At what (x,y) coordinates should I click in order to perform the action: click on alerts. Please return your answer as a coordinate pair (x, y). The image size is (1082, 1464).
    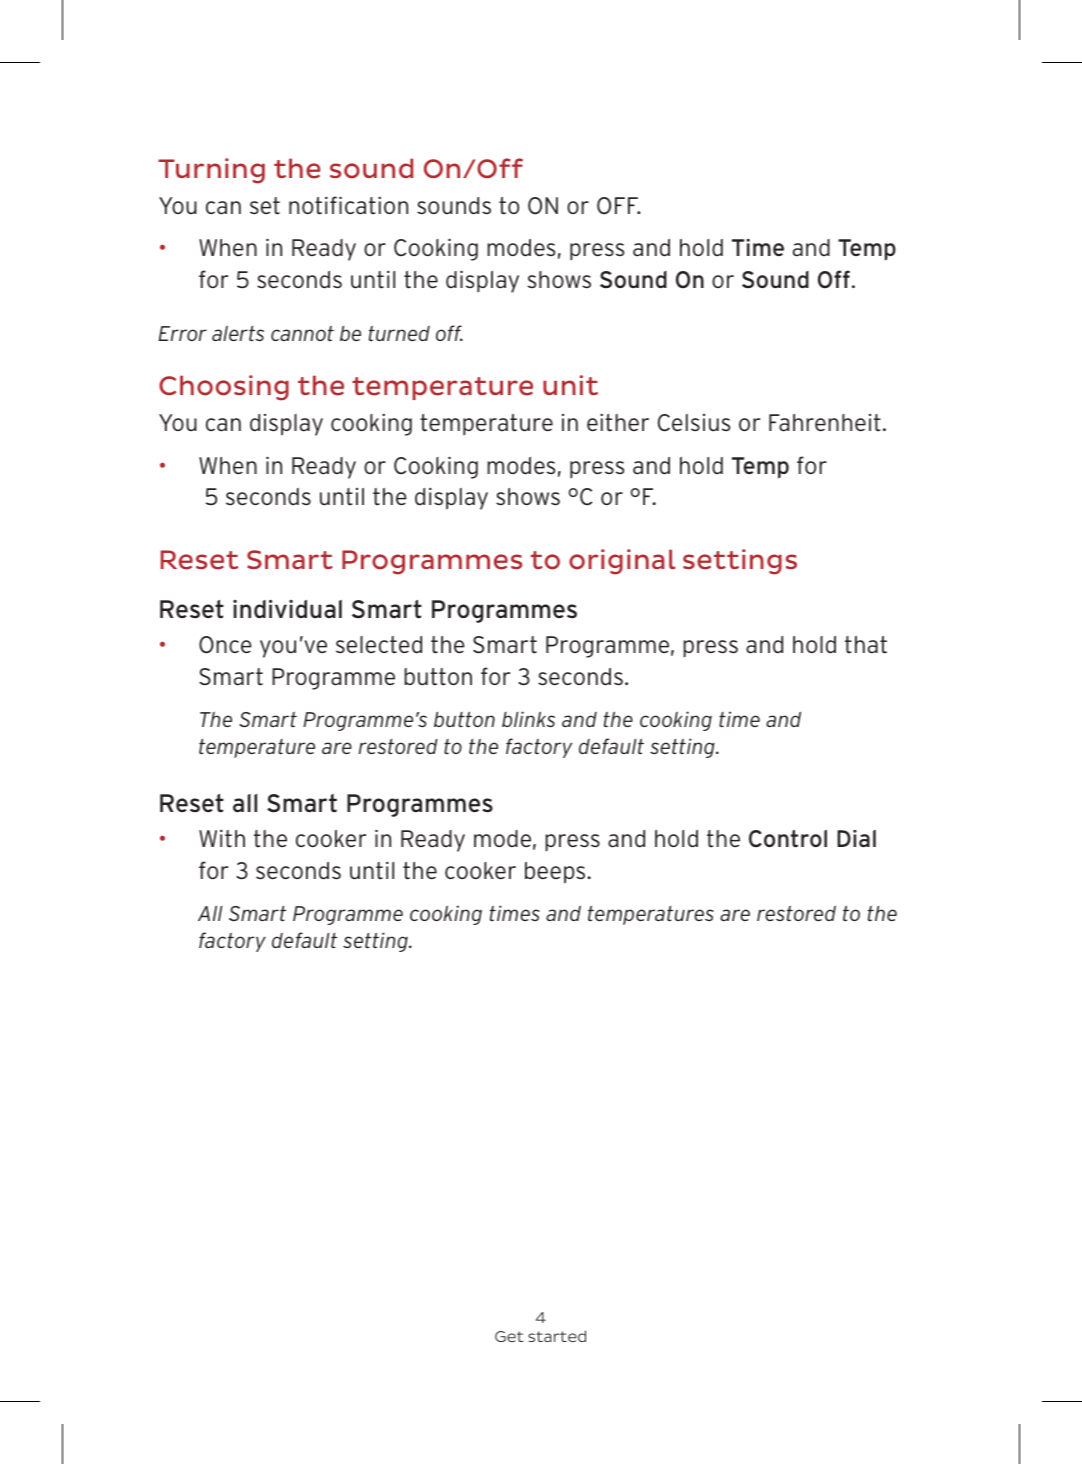
    Looking at the image, I should click on (238, 333).
